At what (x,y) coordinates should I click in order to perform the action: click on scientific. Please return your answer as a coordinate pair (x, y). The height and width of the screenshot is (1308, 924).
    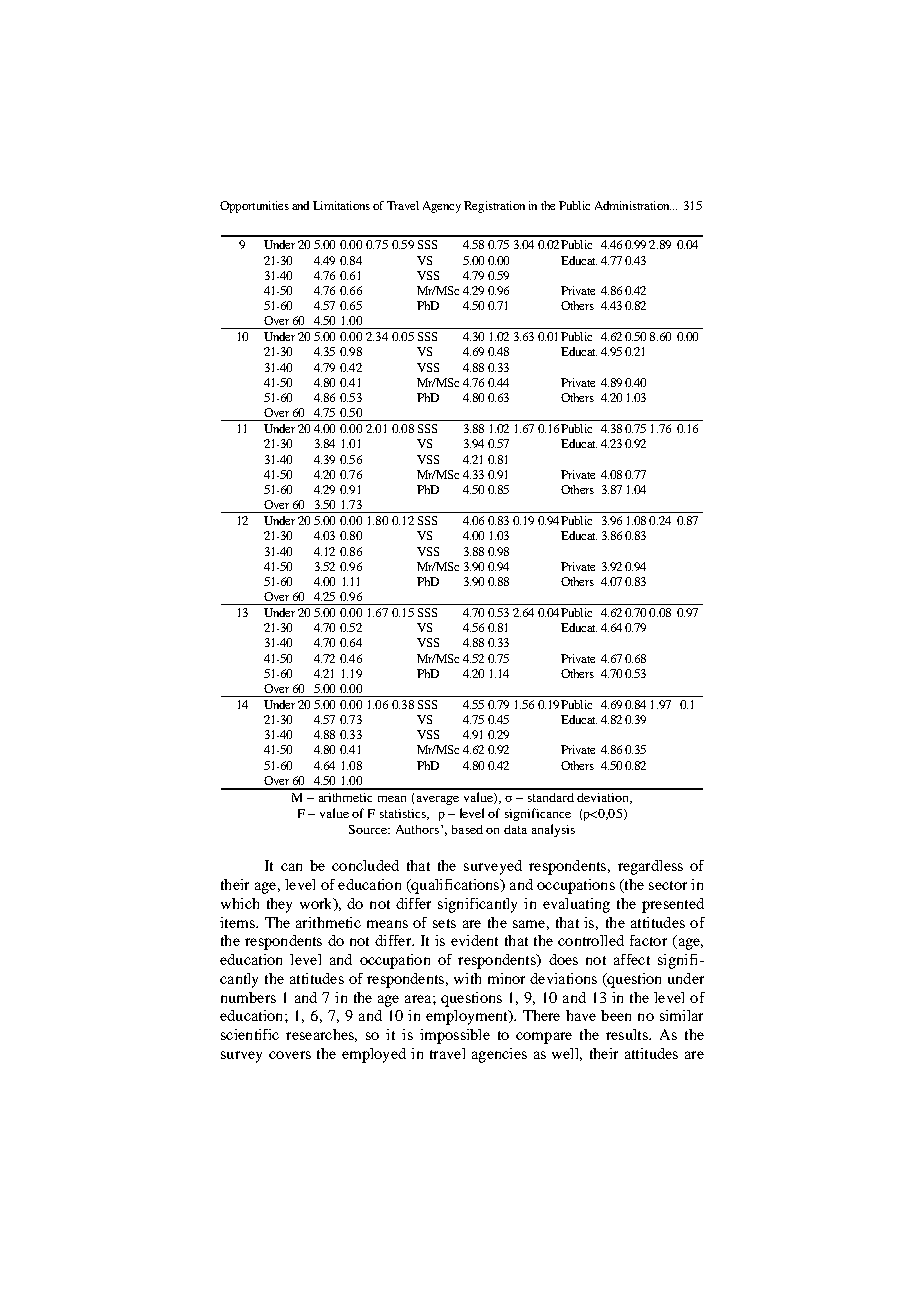
    Looking at the image, I should click on (250, 1034).
